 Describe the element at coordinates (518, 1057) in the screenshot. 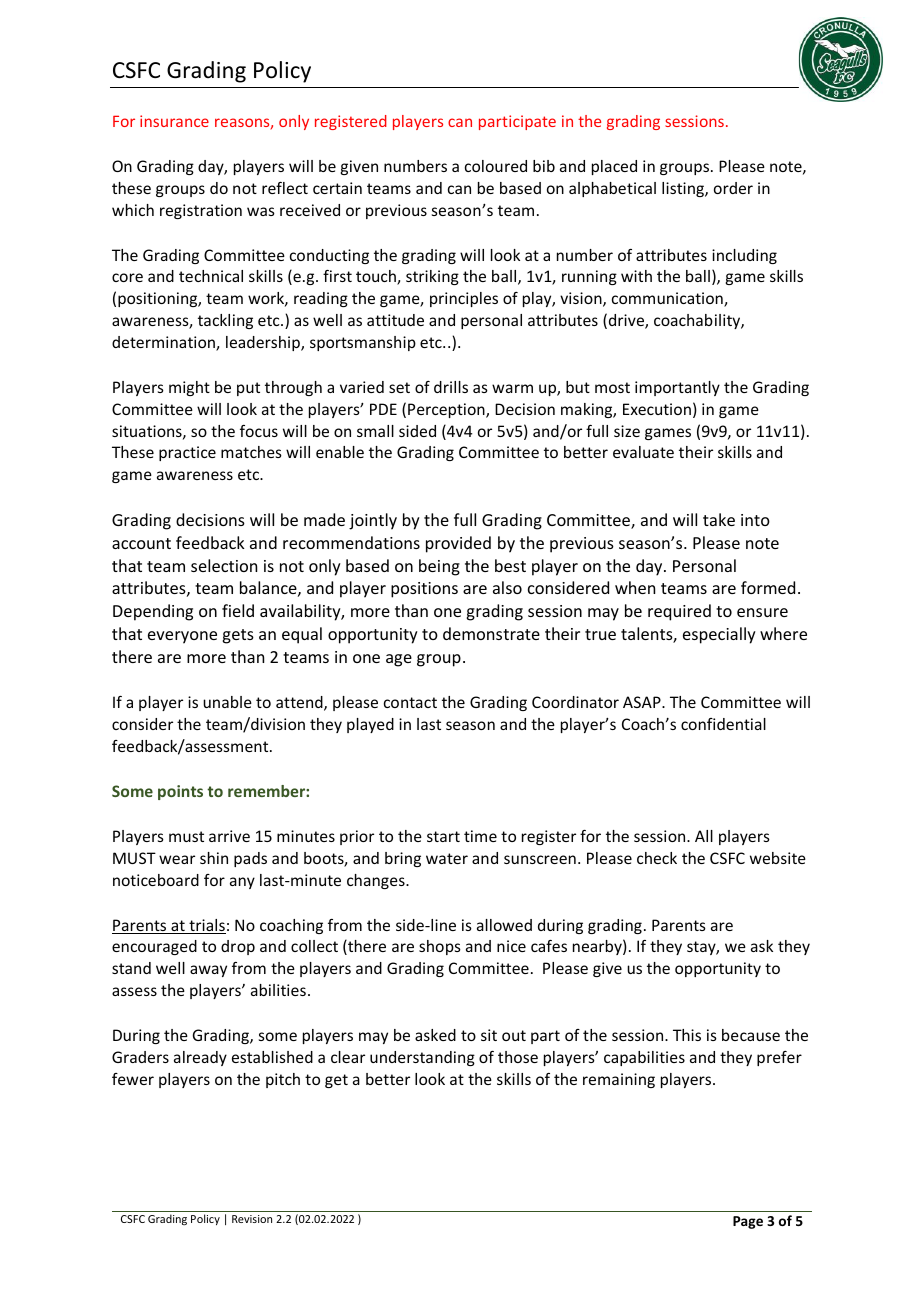

I see `those` at that location.
